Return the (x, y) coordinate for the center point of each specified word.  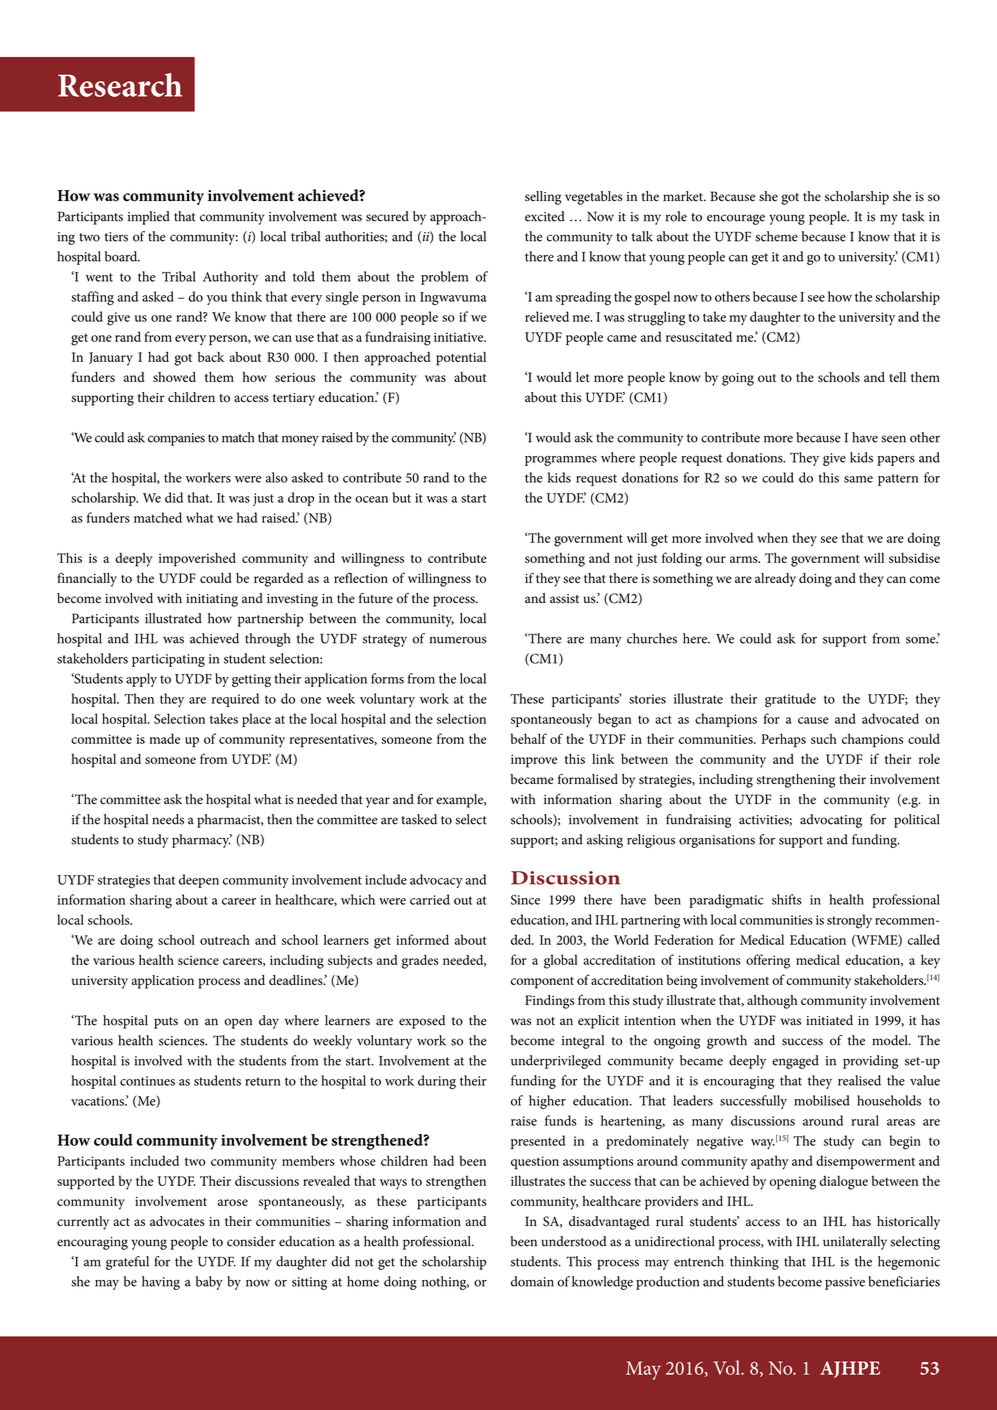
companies (176, 439)
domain (532, 1281)
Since (525, 900)
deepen (199, 881)
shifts (787, 899)
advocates (177, 1221)
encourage (736, 219)
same (858, 479)
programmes (561, 461)
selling (543, 198)
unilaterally (855, 1243)
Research (120, 85)
